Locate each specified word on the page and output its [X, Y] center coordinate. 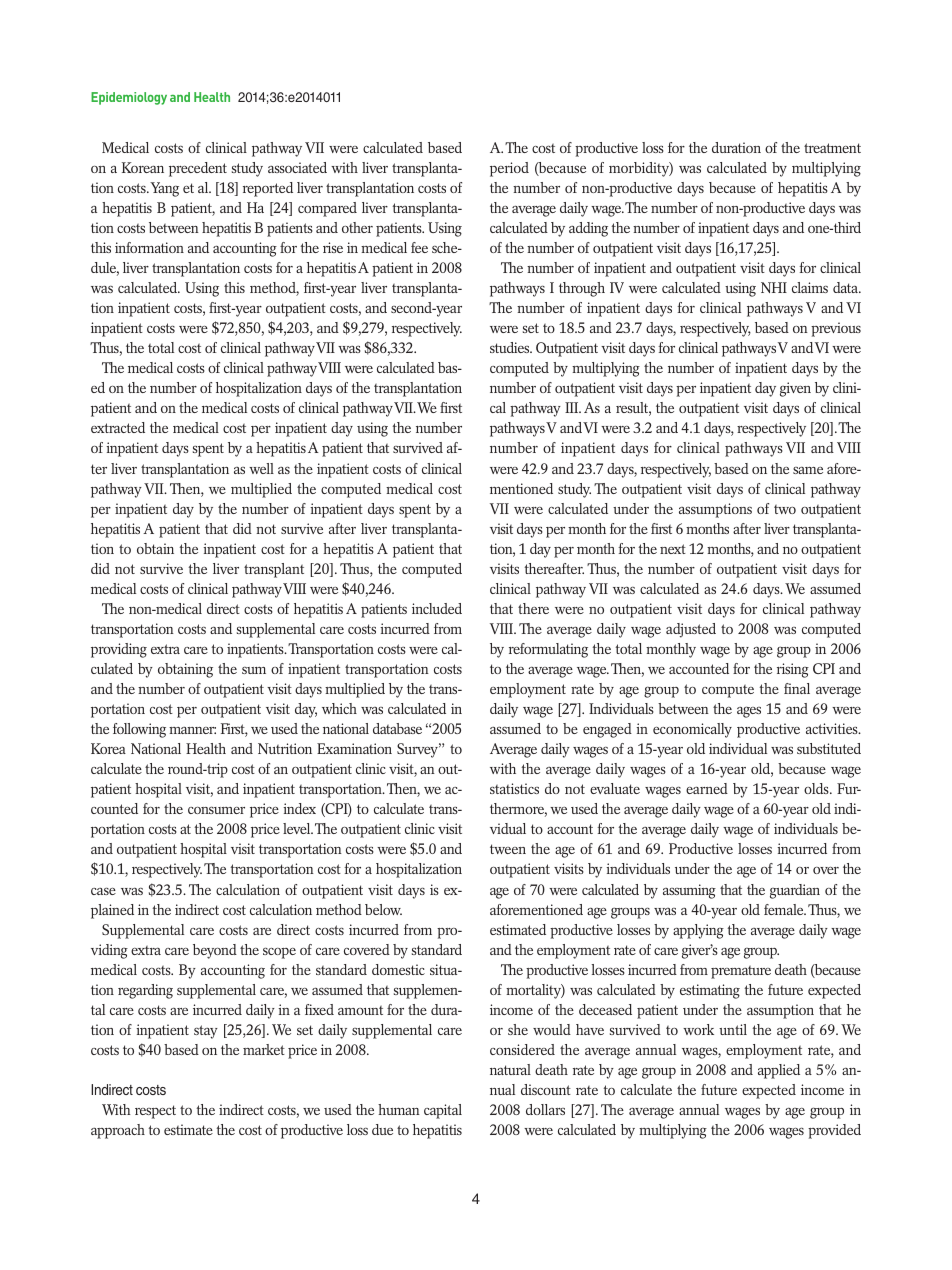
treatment [832, 148]
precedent [198, 169]
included [437, 608]
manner [192, 730]
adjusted [691, 630]
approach [118, 1131]
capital [443, 1111]
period [509, 169]
